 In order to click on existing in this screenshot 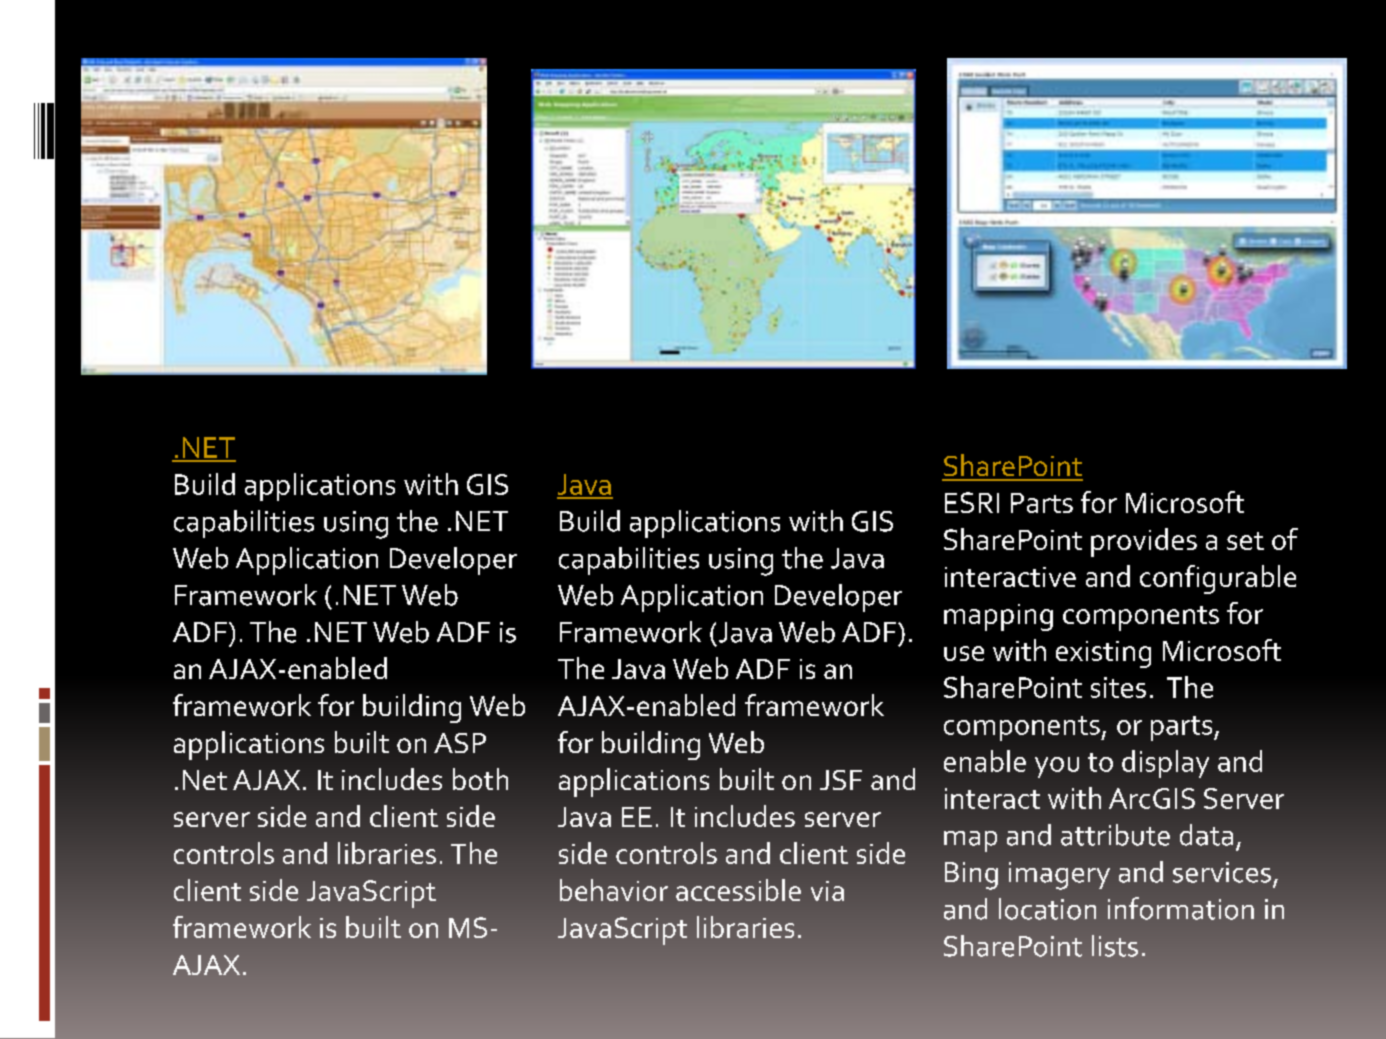, I will do `click(1103, 654)`.
